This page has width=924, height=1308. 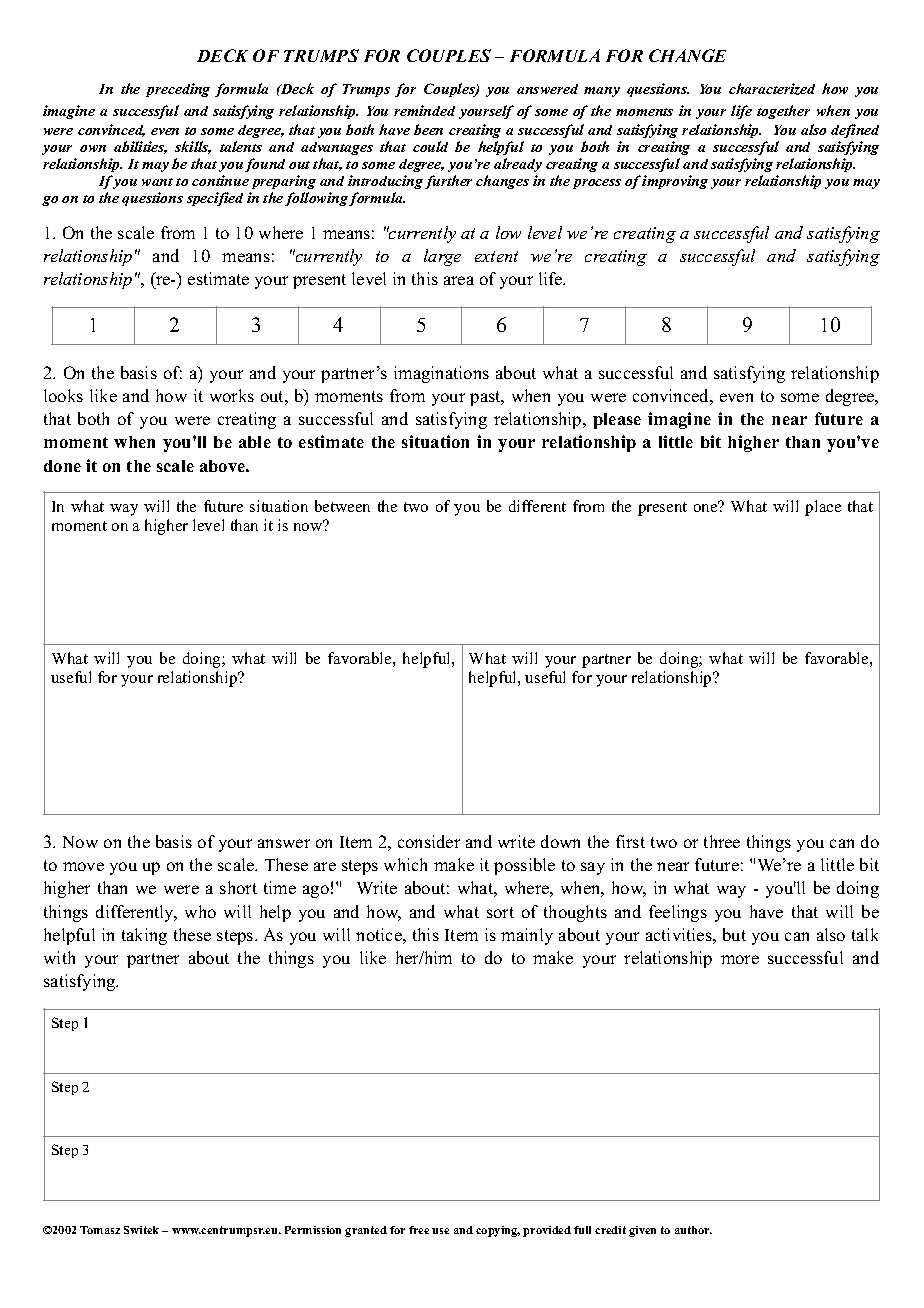 What do you see at coordinates (140, 147) in the page?
I see `abilities` at bounding box center [140, 147].
